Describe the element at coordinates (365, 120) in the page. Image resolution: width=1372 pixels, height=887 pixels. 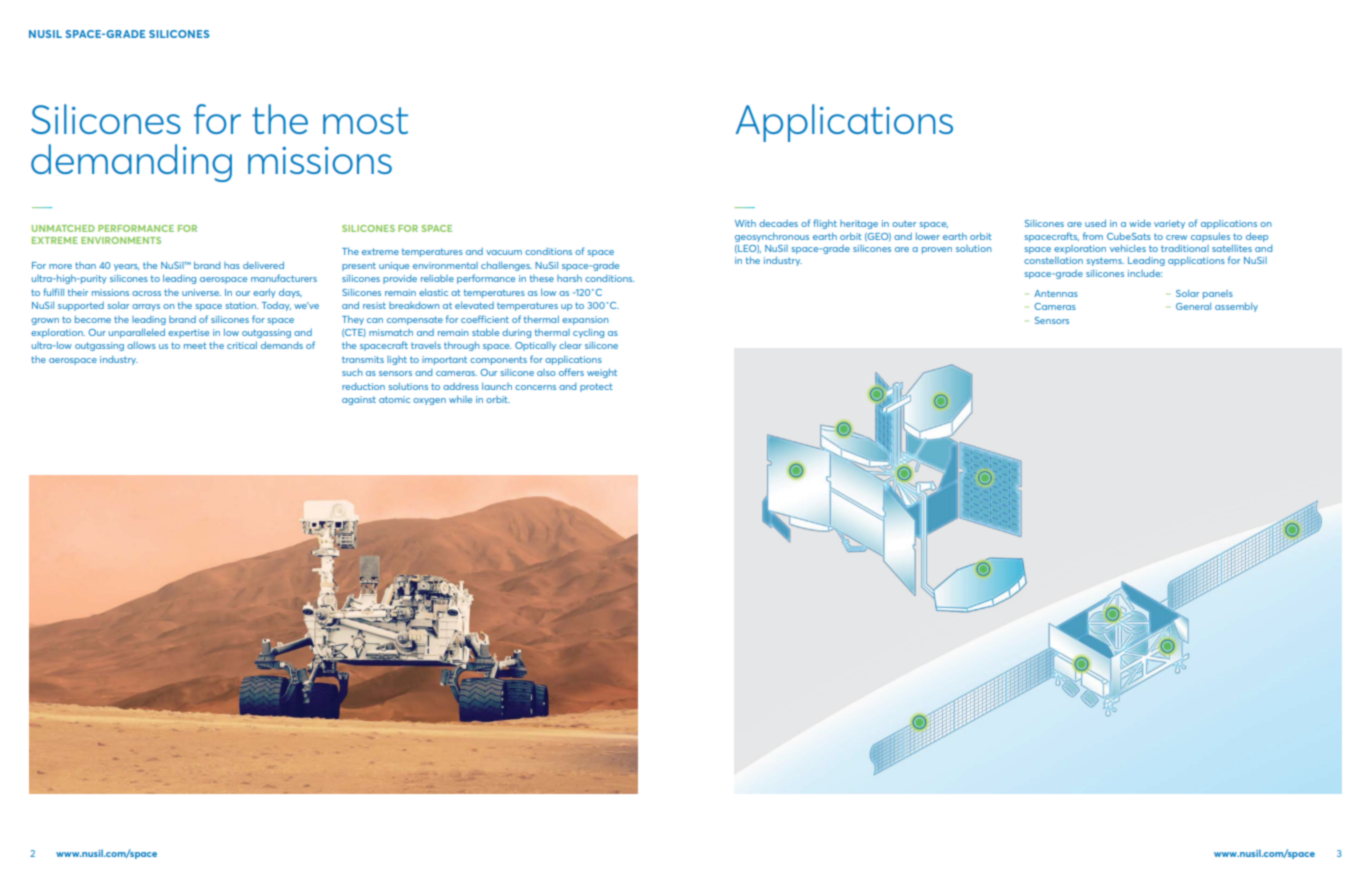
I see `most` at that location.
